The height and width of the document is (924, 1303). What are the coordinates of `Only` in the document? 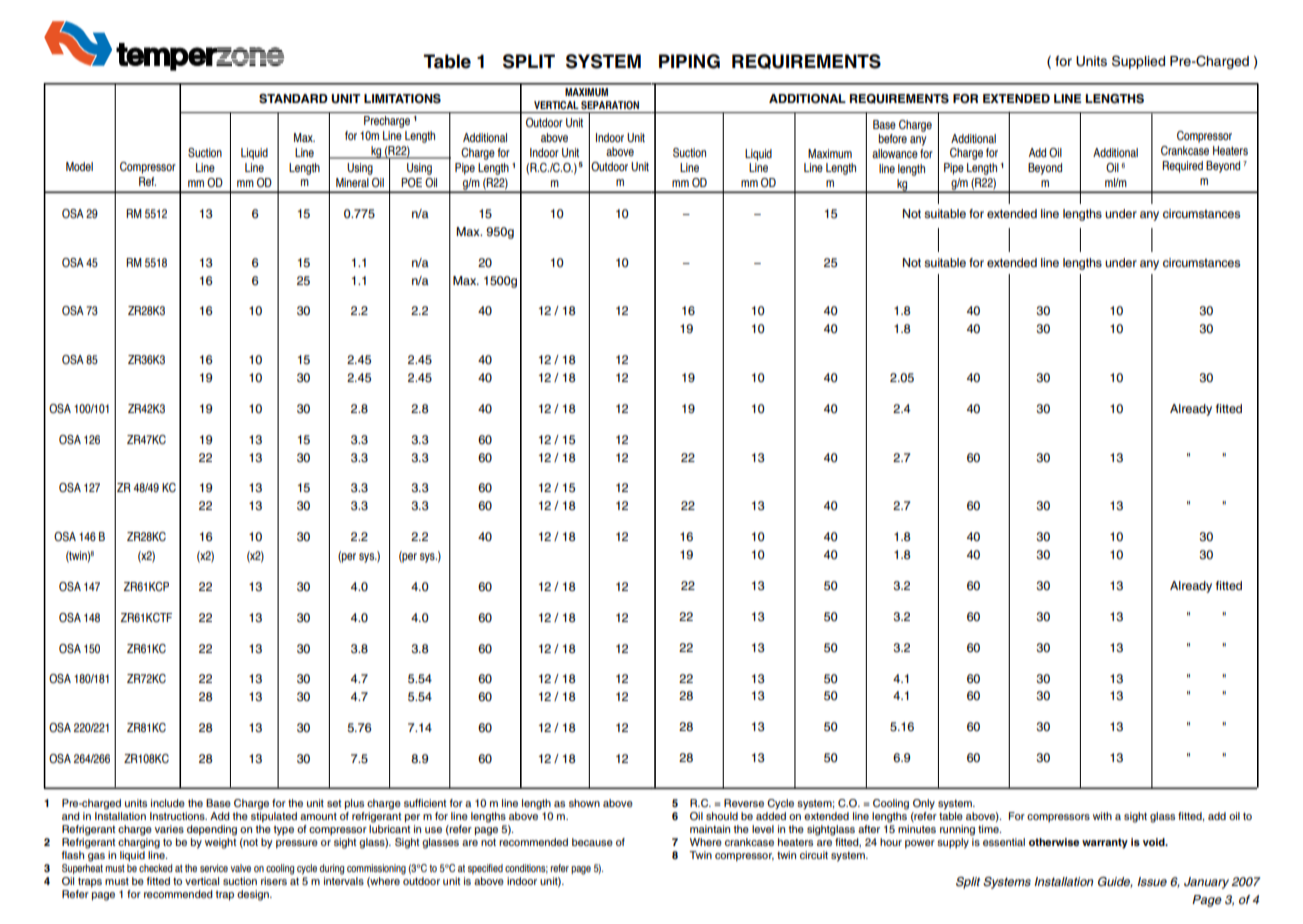 It's located at (924, 804).
